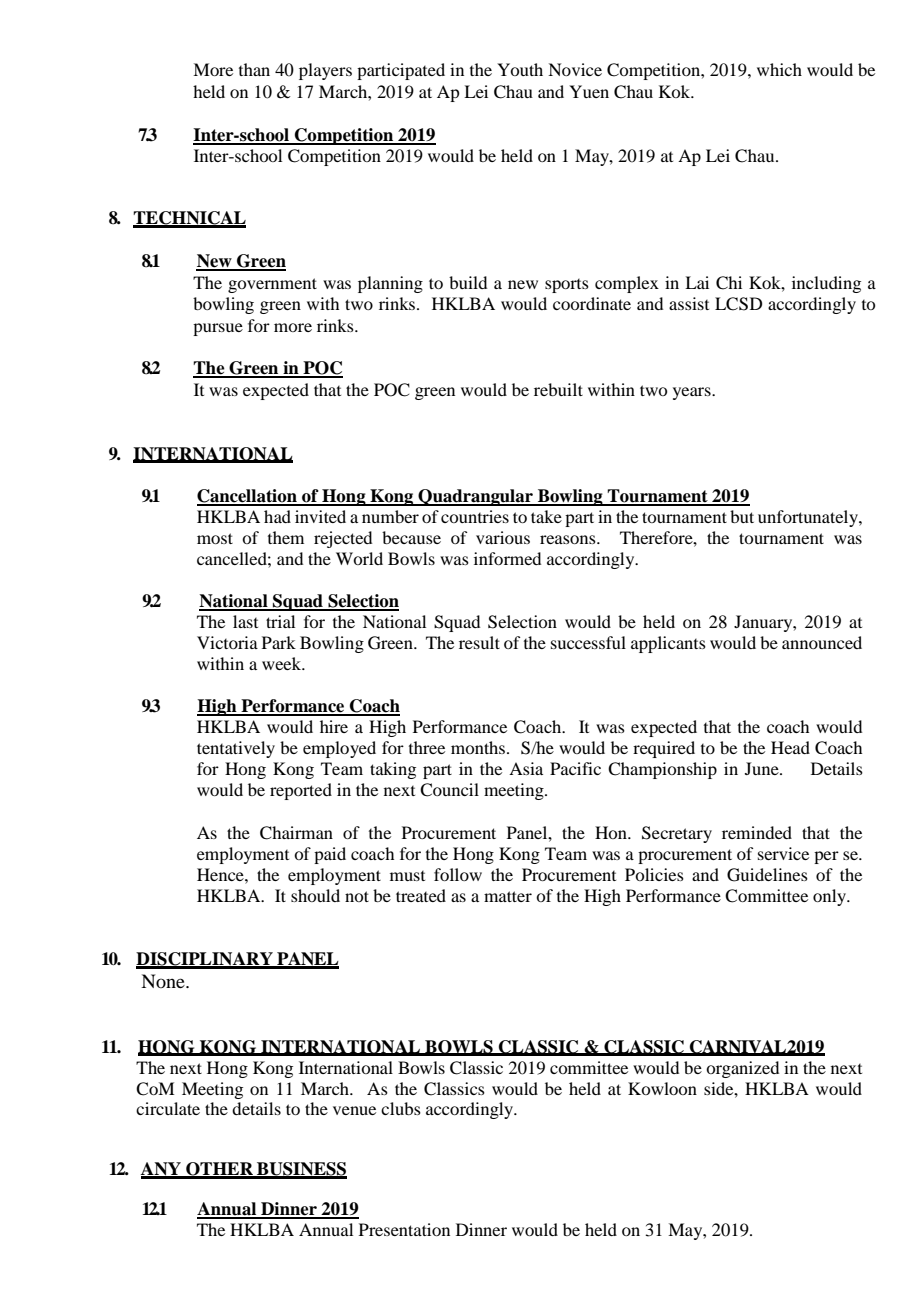 This image has width=924, height=1307. Describe the element at coordinates (248, 497) in the image. I see `Cancellation` at that location.
